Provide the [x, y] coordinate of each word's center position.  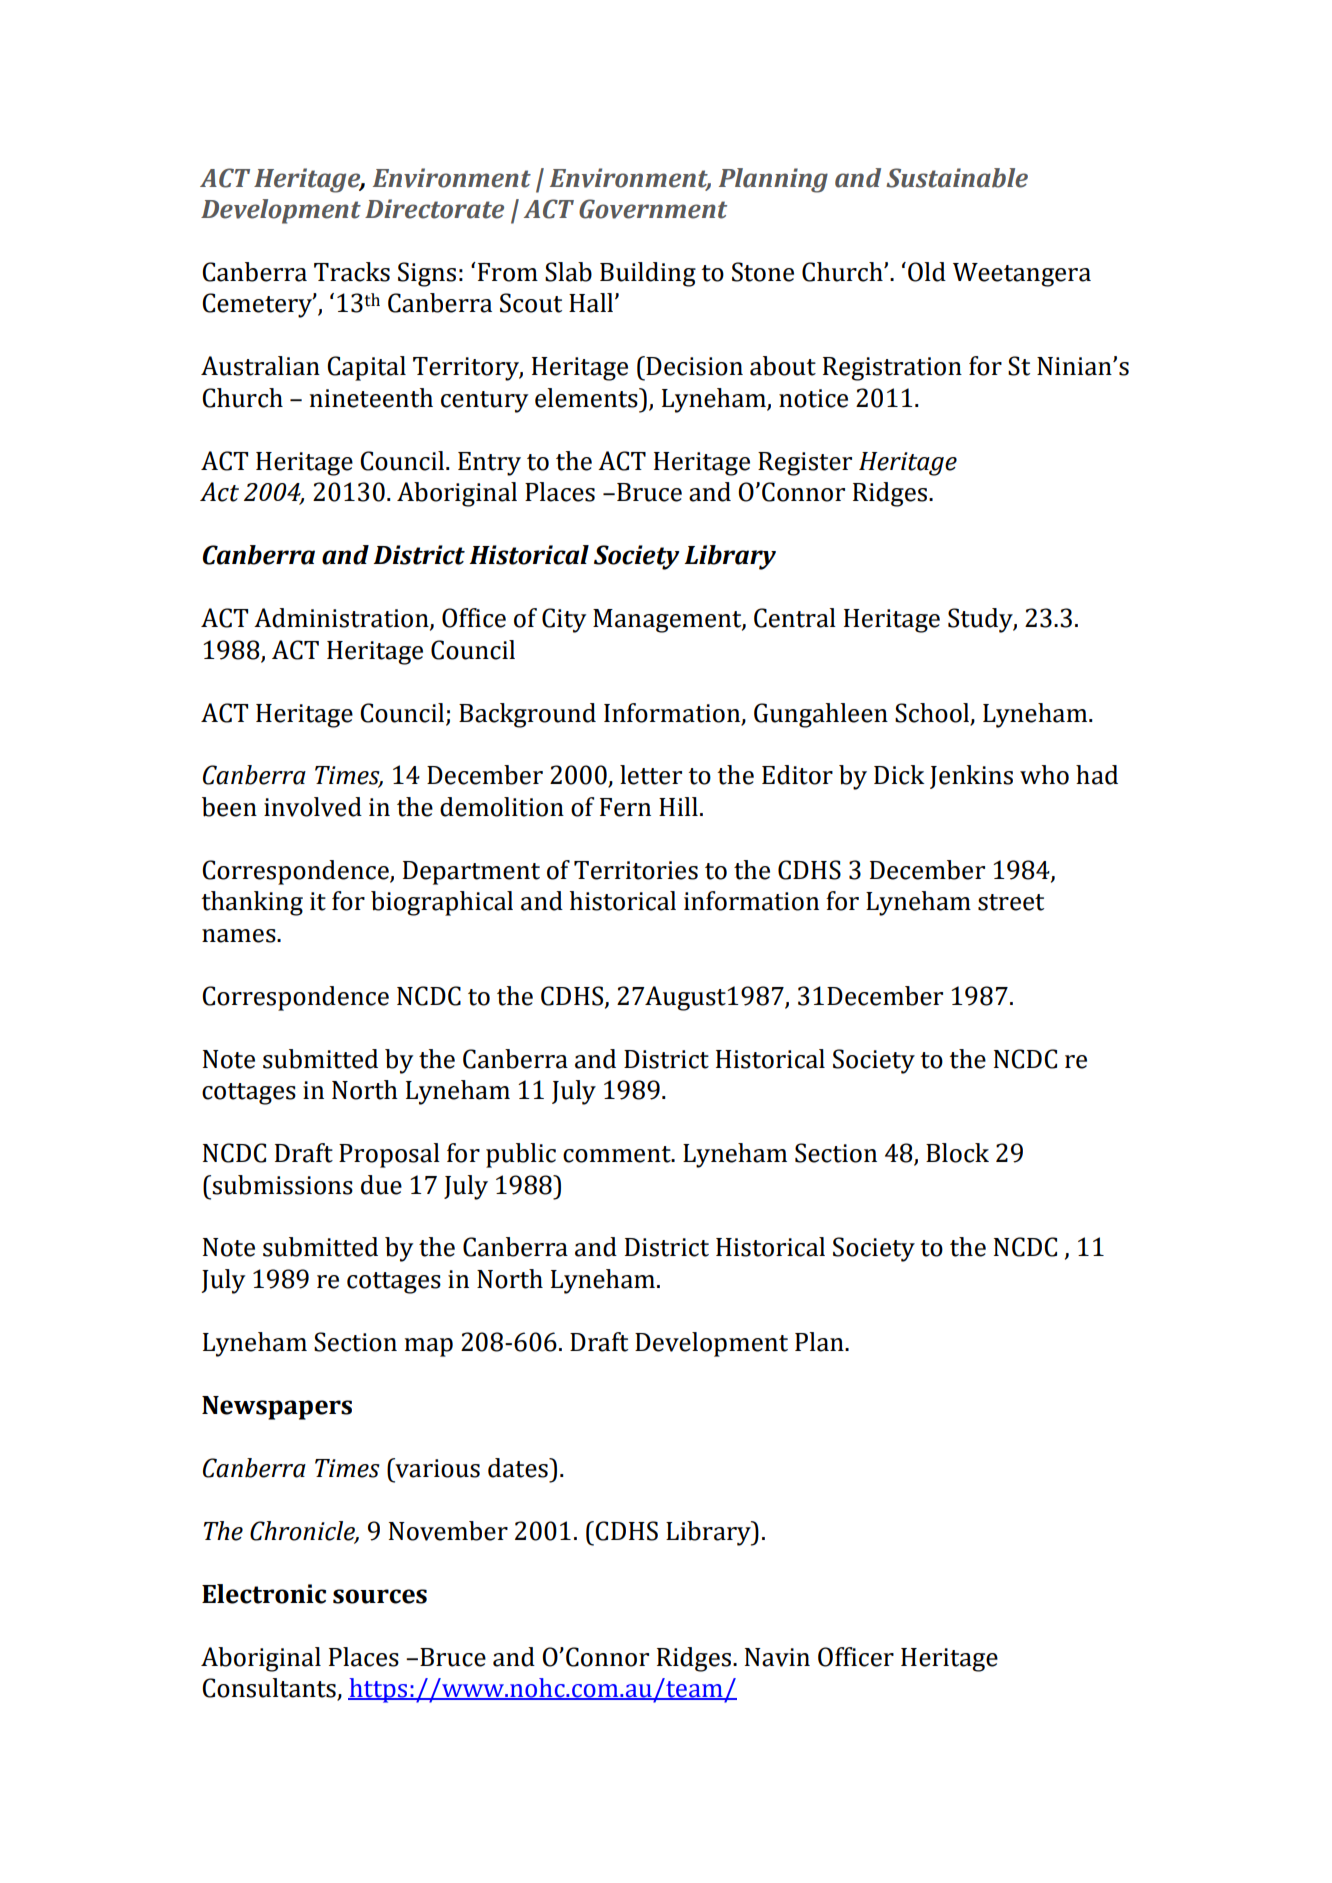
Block [957, 1153]
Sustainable [957, 178]
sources [380, 1596]
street [1011, 902]
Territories [636, 870]
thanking [252, 903]
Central [795, 618]
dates [519, 1468]
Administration [342, 619]
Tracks [352, 272]
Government [653, 209]
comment [618, 1154]
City [564, 620]
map [429, 1347]
